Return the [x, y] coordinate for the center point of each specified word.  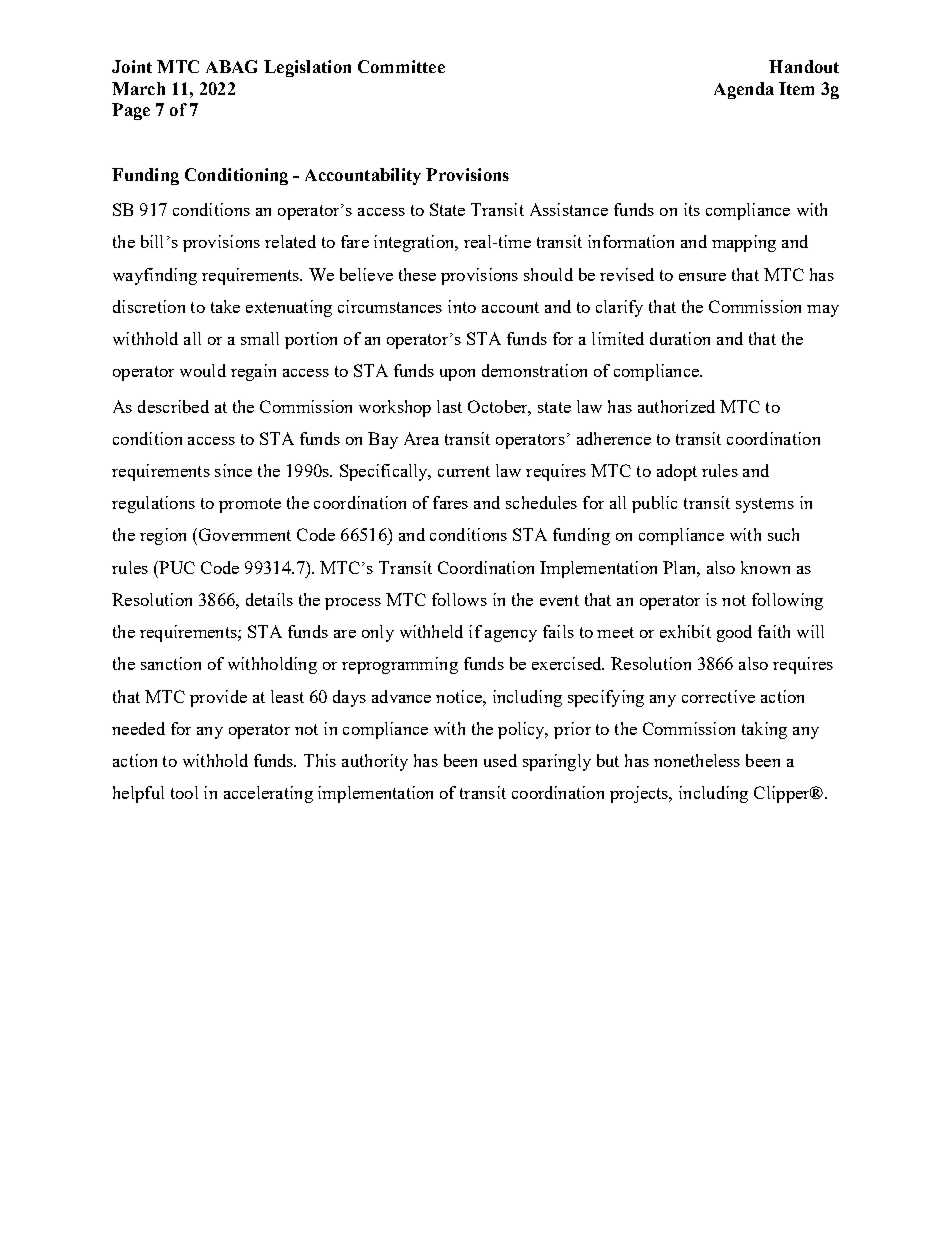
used [500, 760]
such [783, 534]
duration [680, 338]
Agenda [744, 90]
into [462, 306]
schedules [541, 502]
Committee [401, 66]
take [225, 306]
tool [184, 792]
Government [245, 534]
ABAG [231, 66]
